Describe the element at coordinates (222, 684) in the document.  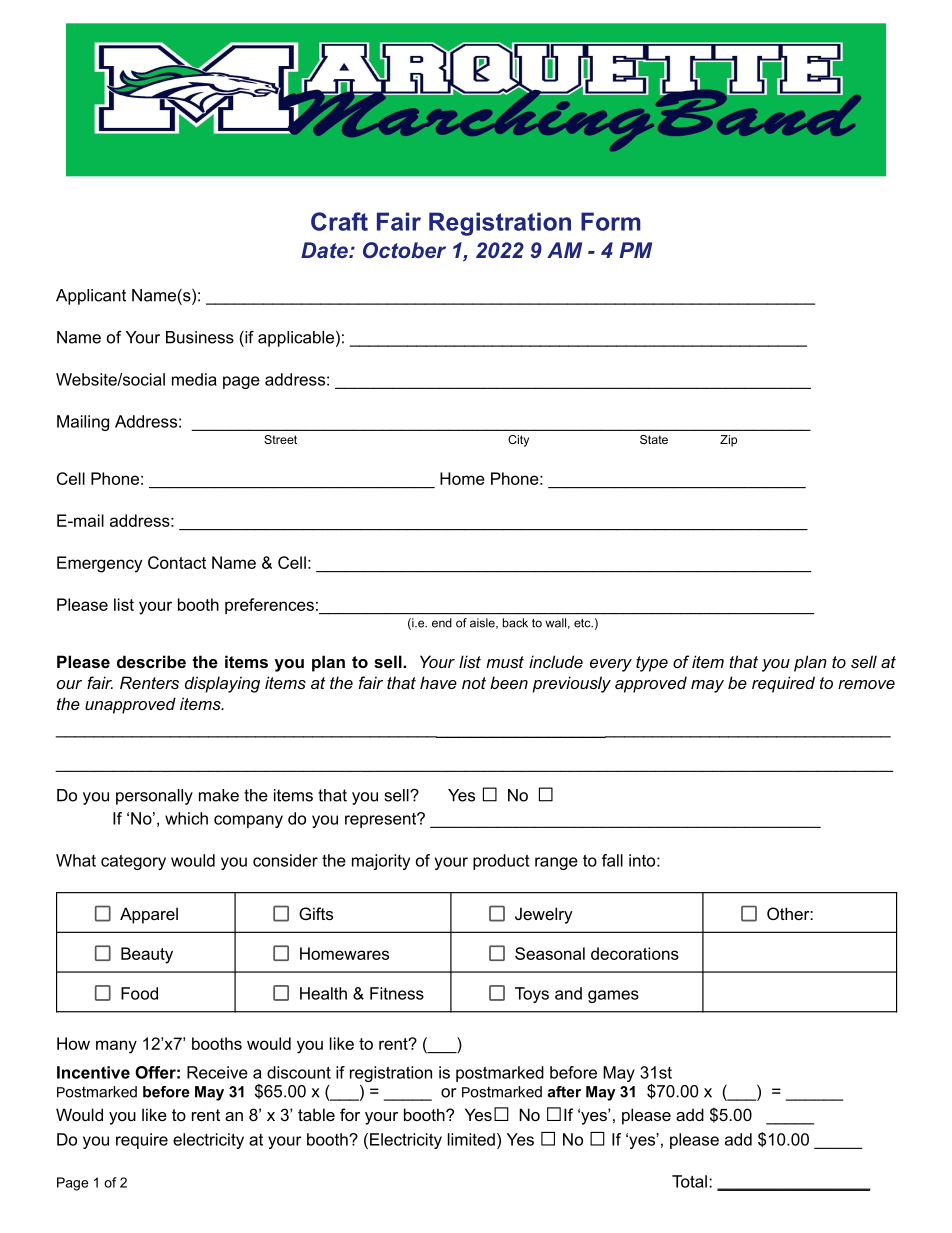
I see `displaying` at that location.
